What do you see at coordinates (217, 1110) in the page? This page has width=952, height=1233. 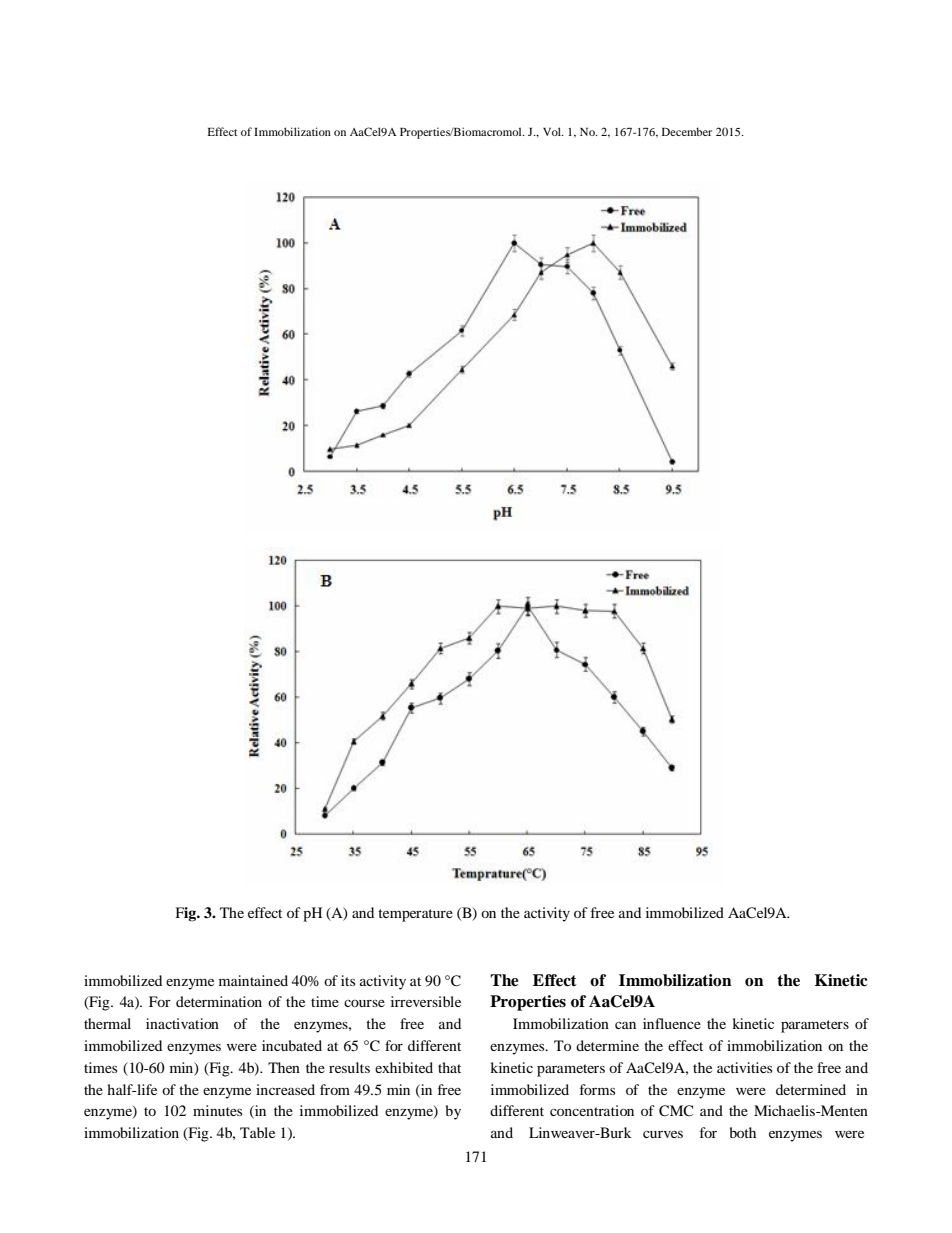 I see `minutes` at bounding box center [217, 1110].
